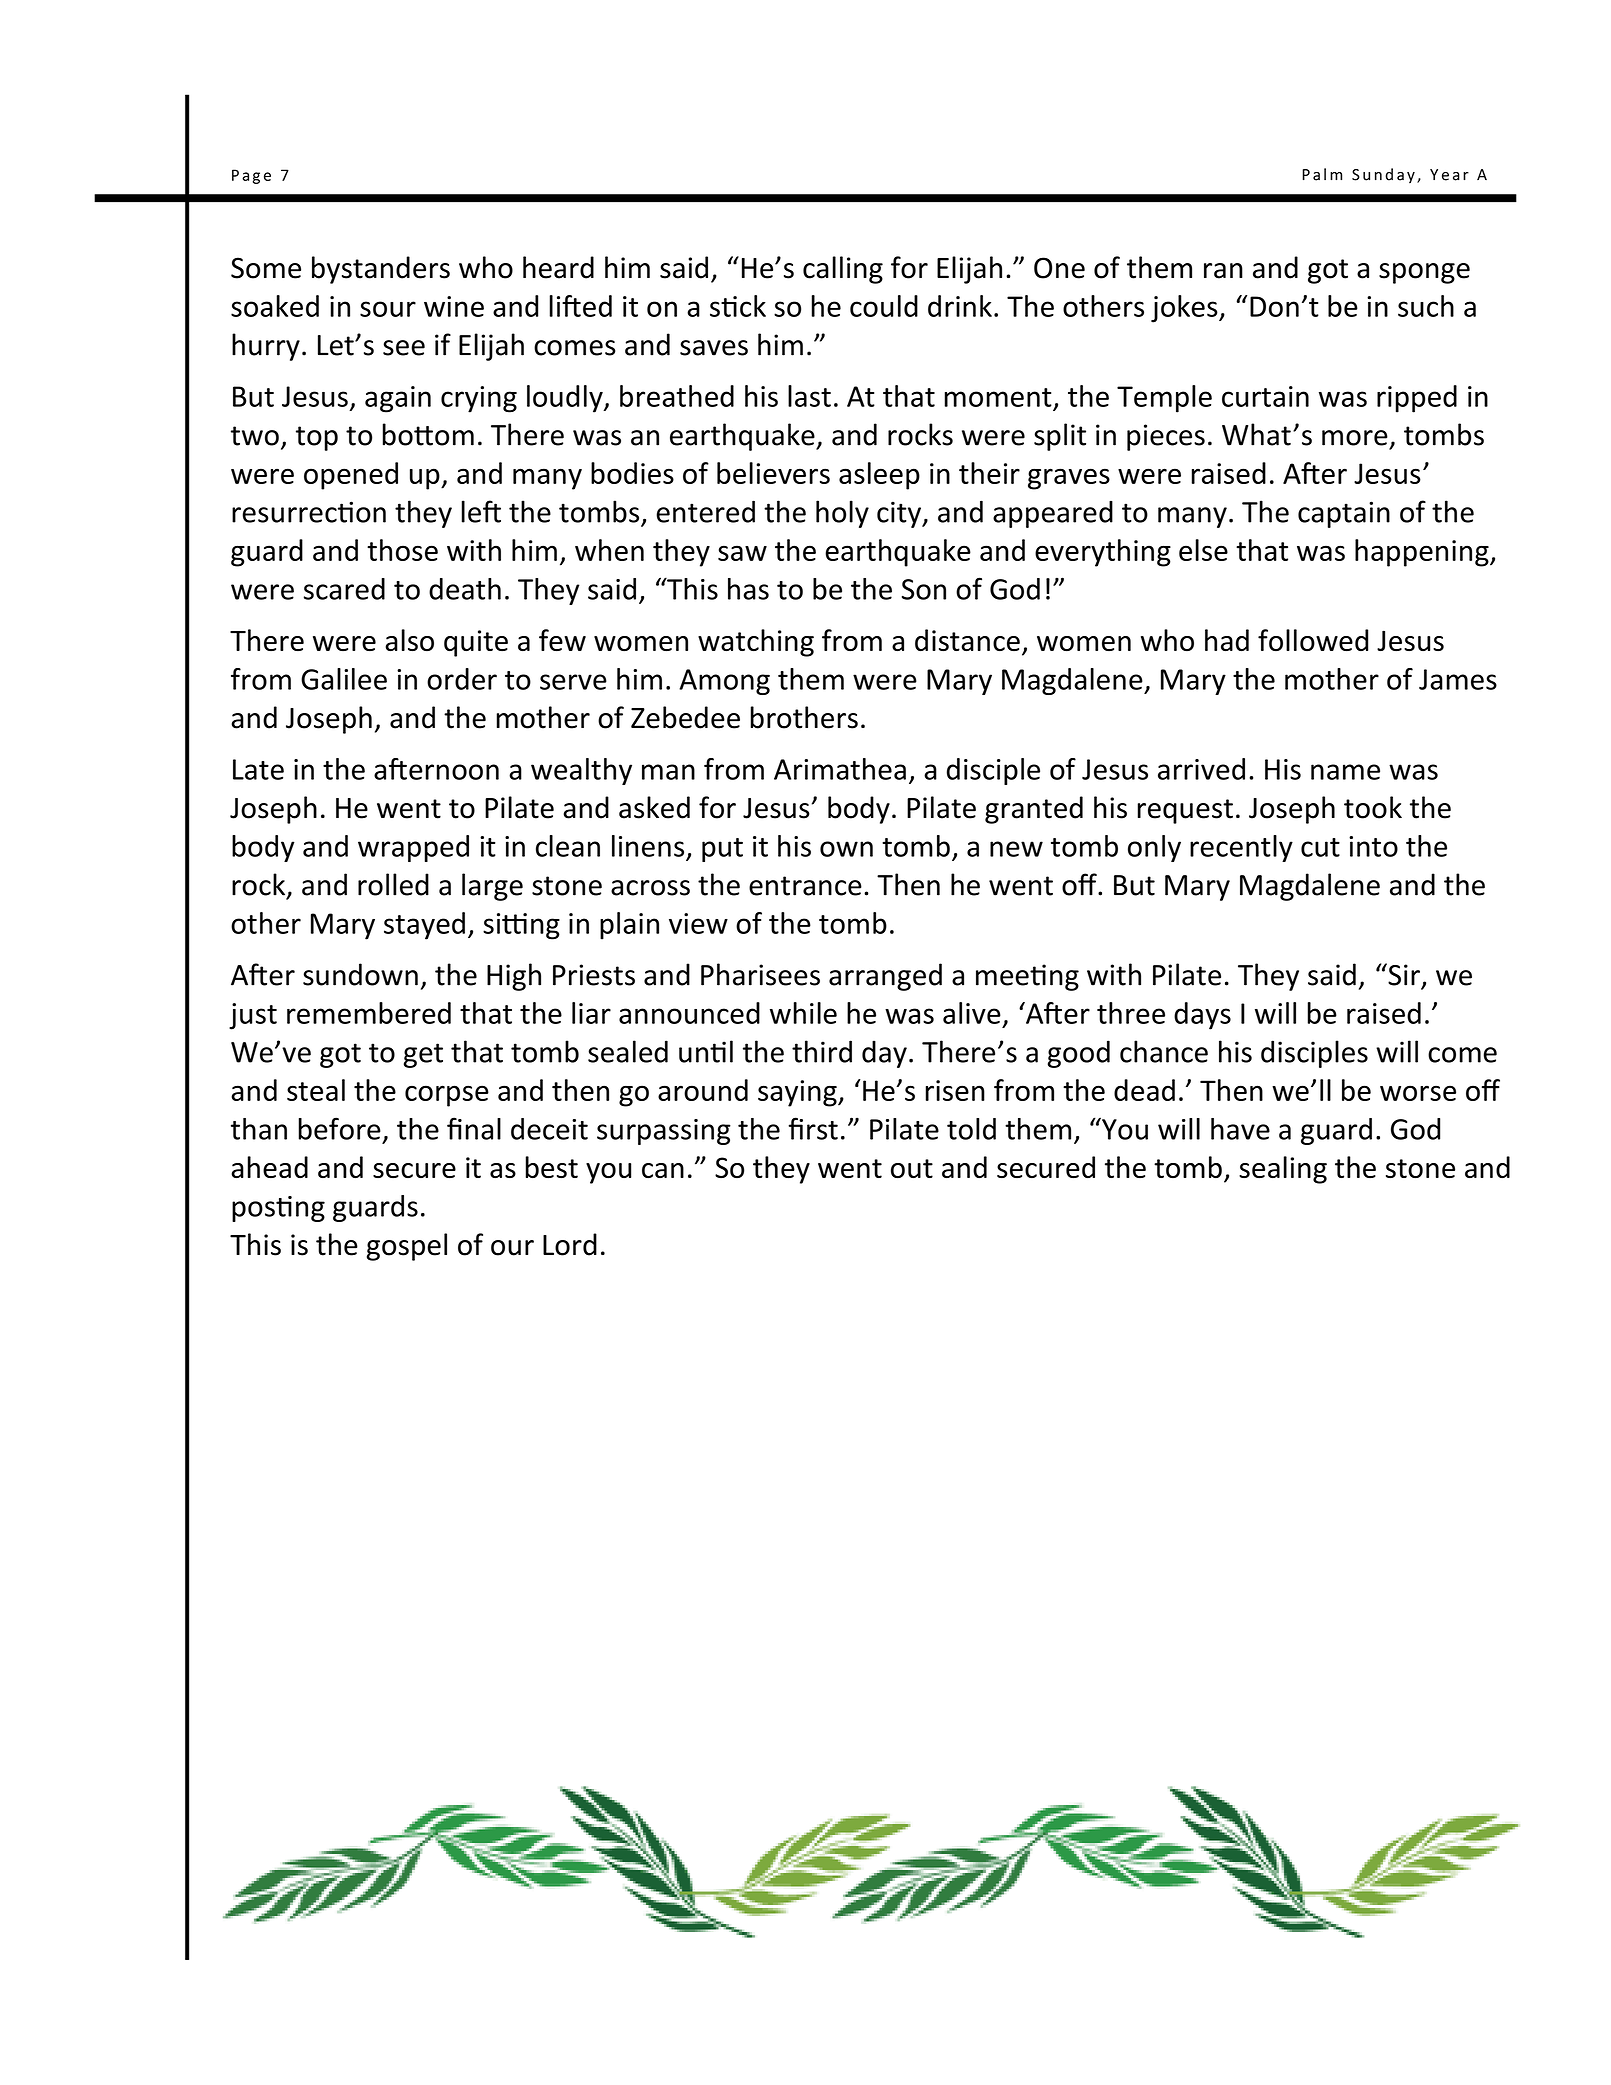 The image size is (1611, 2085). Describe the element at coordinates (1313, 640) in the page. I see `followed` at that location.
